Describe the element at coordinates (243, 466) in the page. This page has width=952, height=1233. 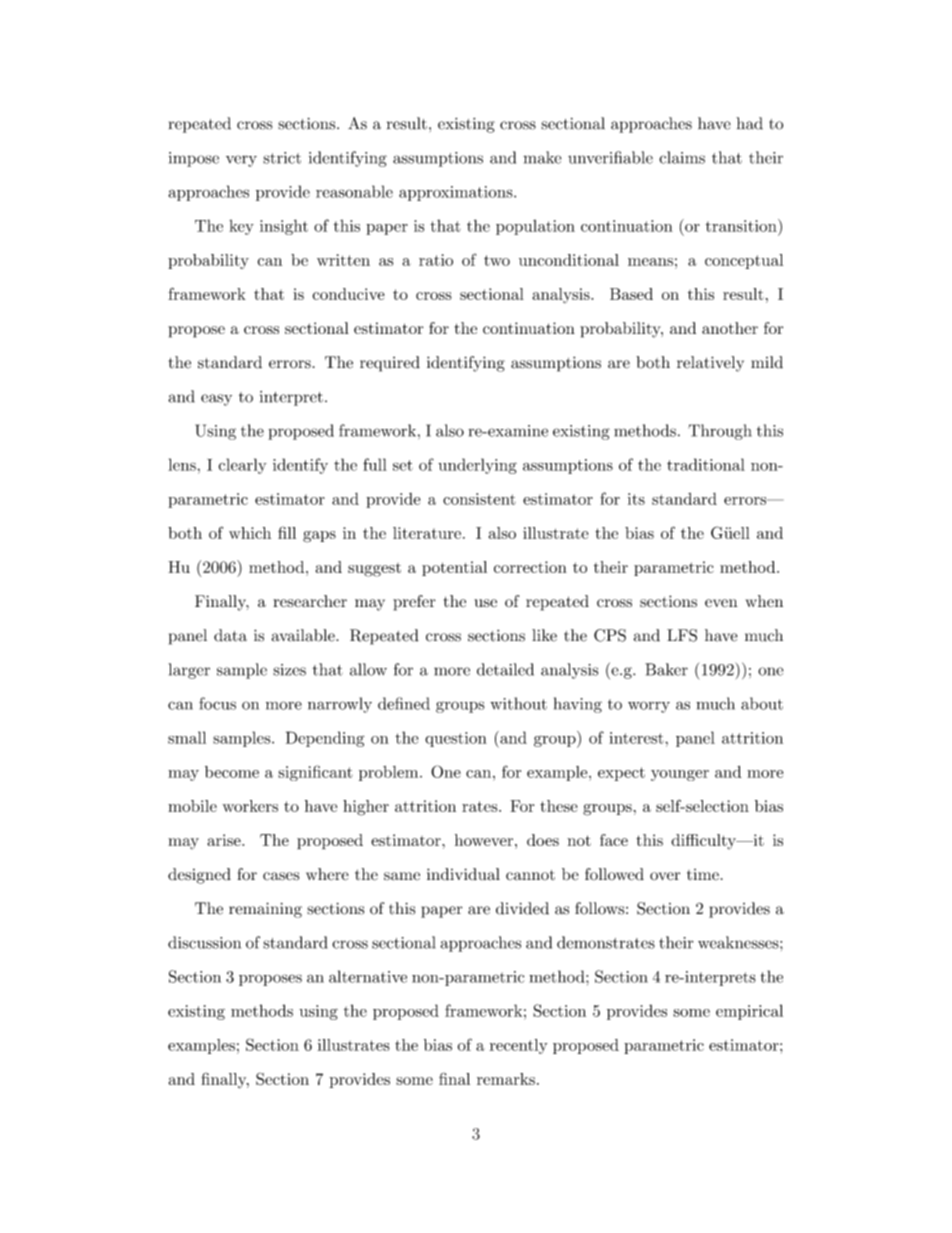
I see `clearly` at that location.
